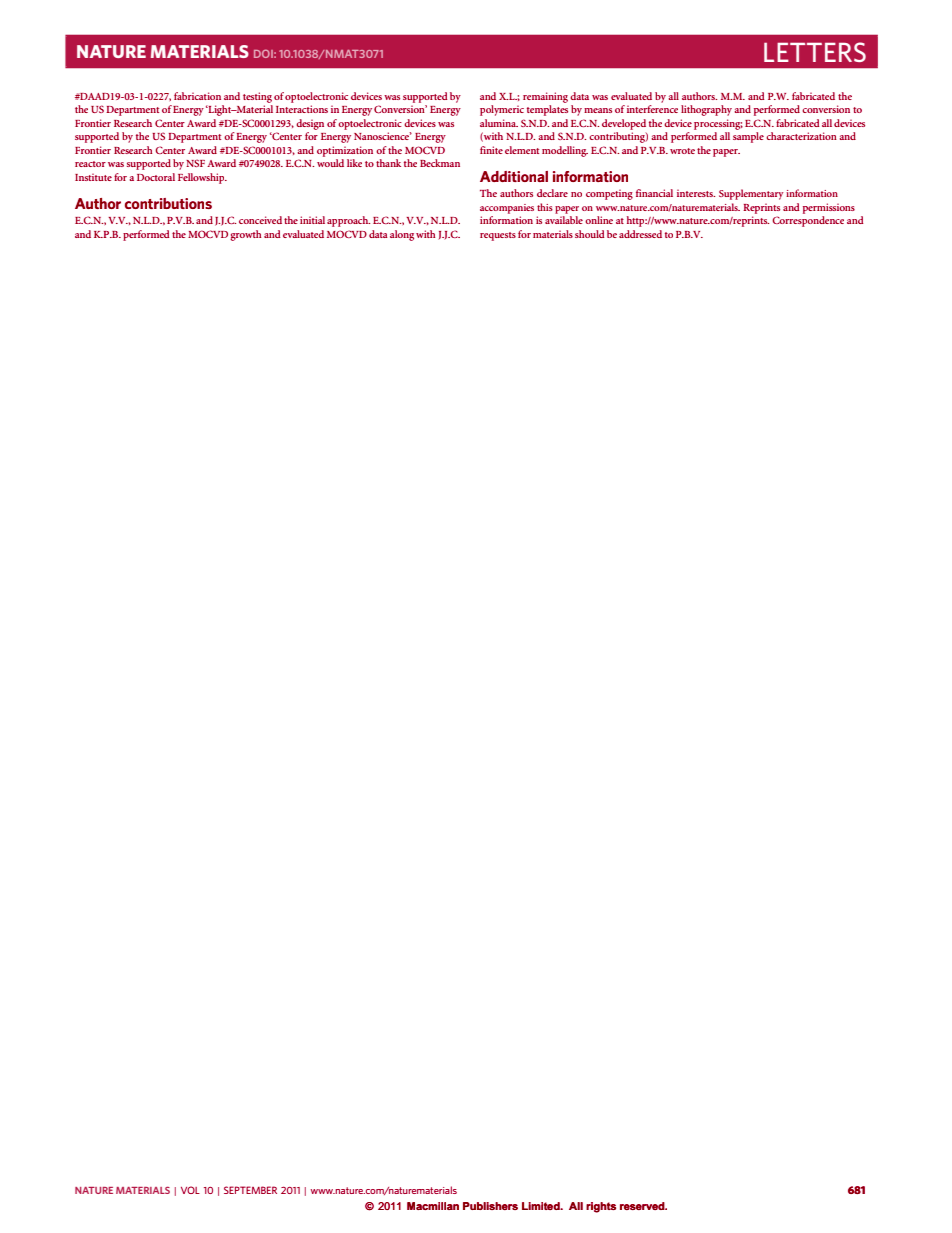 The height and width of the page is (1233, 952). I want to click on should, so click(589, 234).
